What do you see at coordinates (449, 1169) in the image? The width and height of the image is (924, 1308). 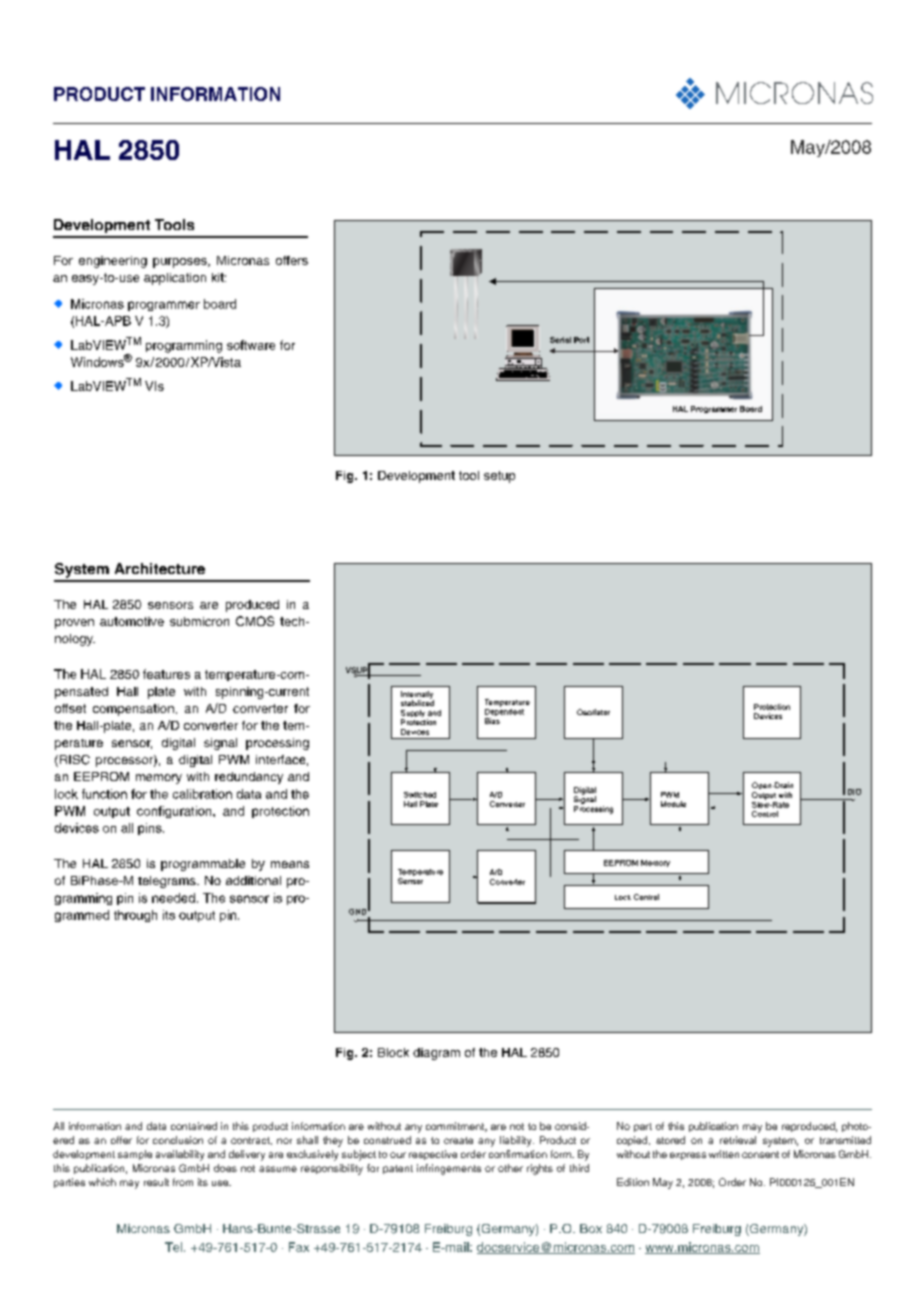 I see `infringements` at bounding box center [449, 1169].
